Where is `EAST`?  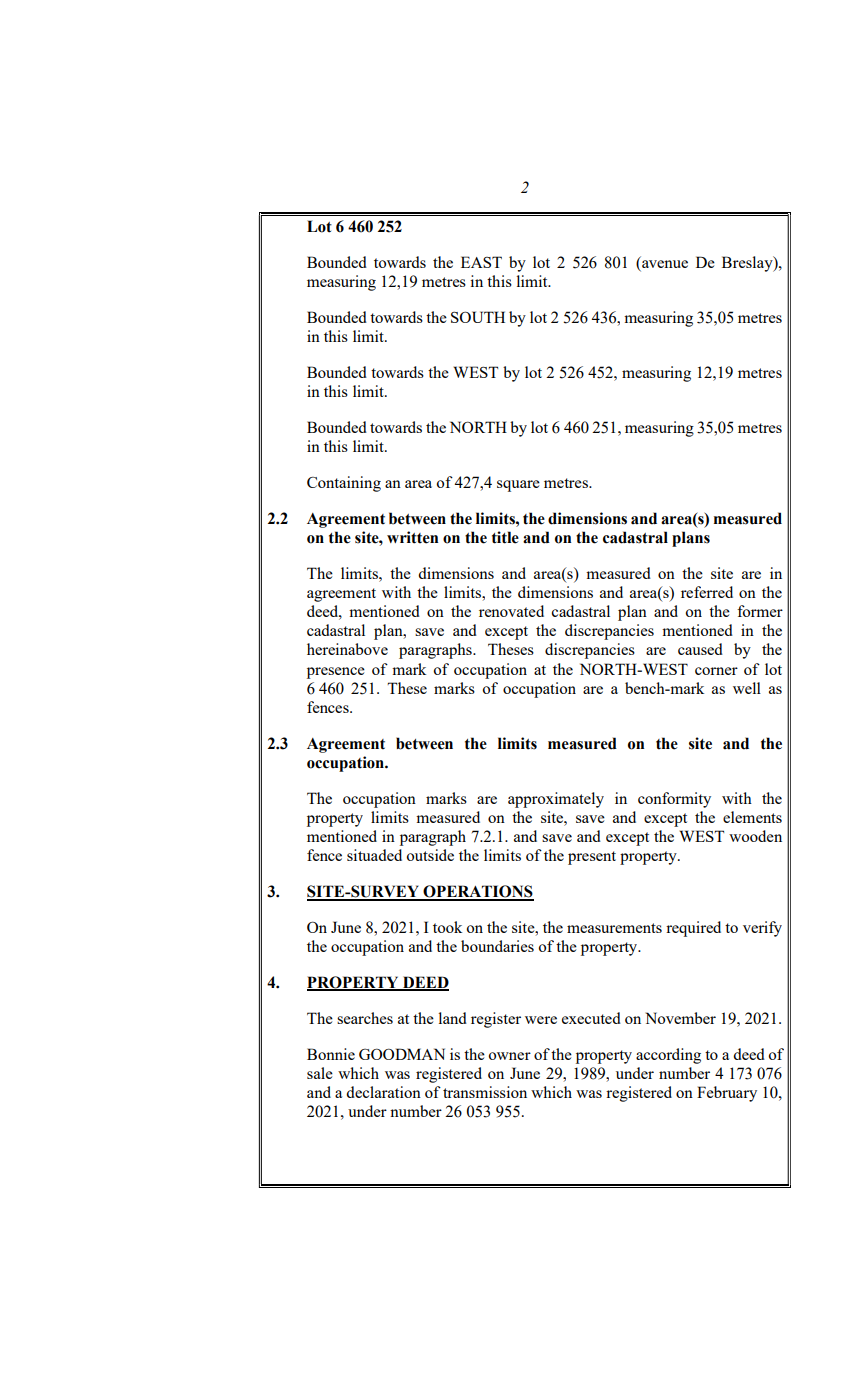 EAST is located at coordinates (481, 262).
